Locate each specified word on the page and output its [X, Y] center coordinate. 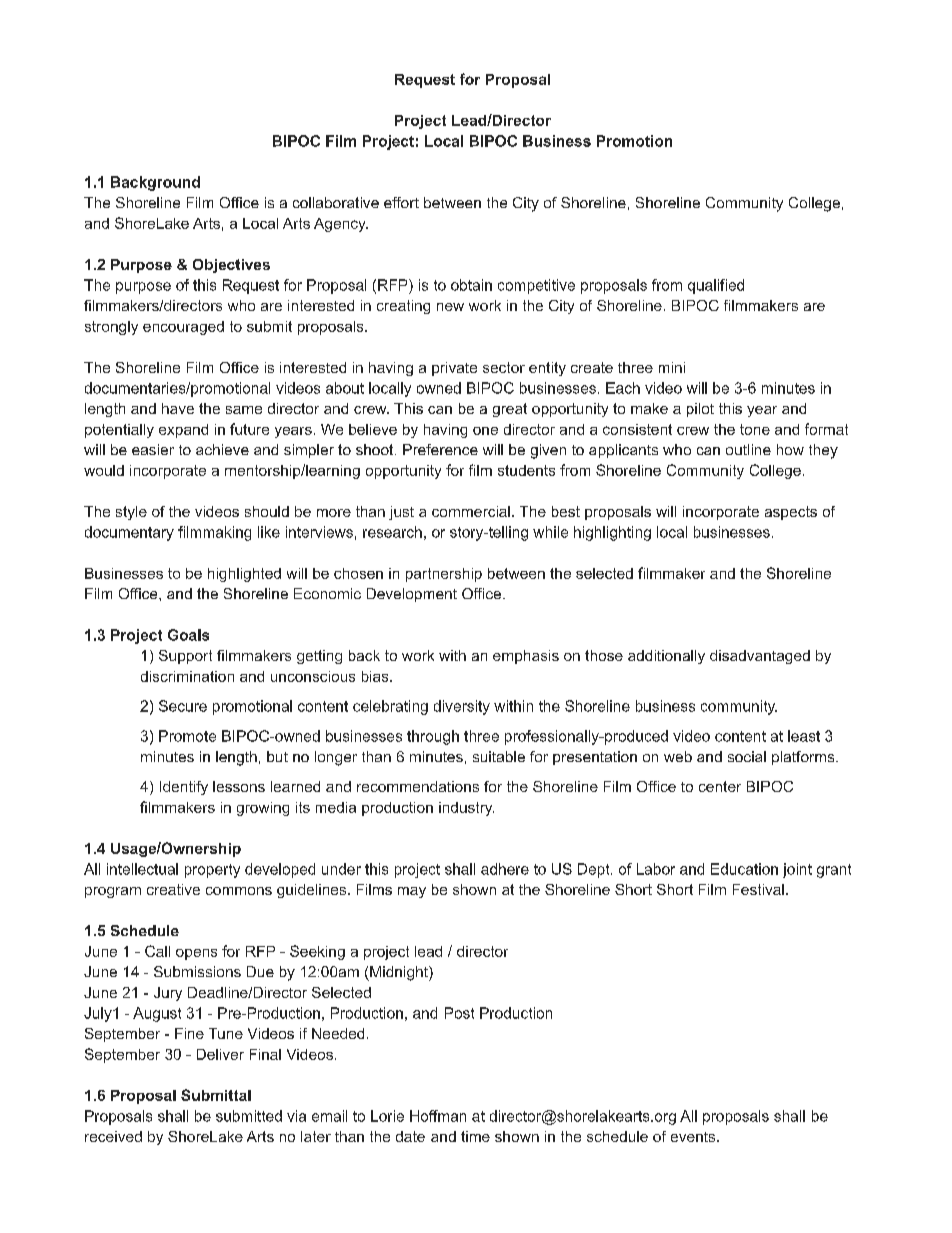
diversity [462, 707]
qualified [716, 286]
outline [748, 449]
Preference [440, 449]
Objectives [231, 266]
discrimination [187, 676]
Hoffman [438, 1116]
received [113, 1136]
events [694, 1137]
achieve [222, 449]
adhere [505, 869]
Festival [758, 889]
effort [401, 202]
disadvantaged [760, 657]
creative [173, 889]
